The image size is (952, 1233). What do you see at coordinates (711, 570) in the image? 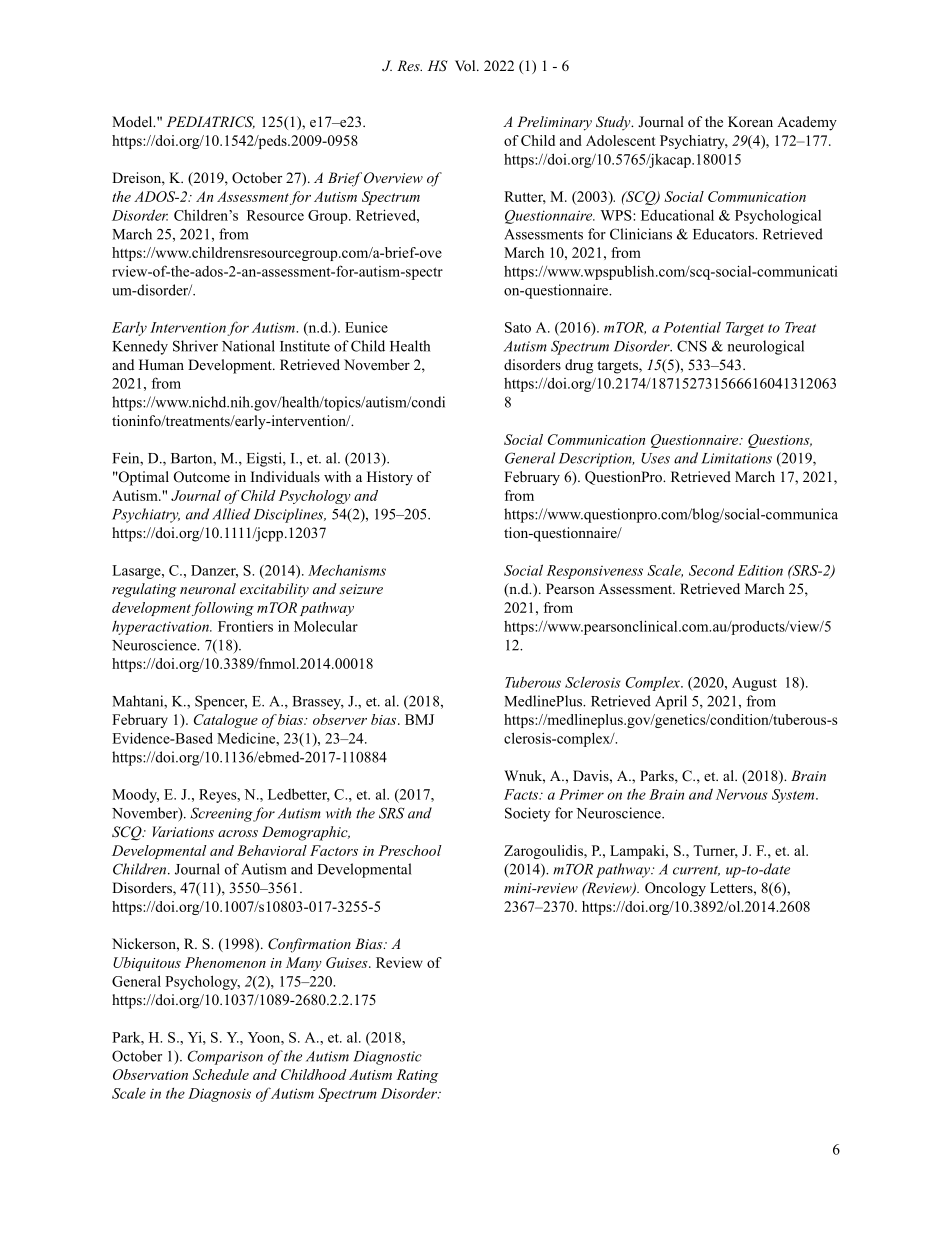
I see `Second` at bounding box center [711, 570].
